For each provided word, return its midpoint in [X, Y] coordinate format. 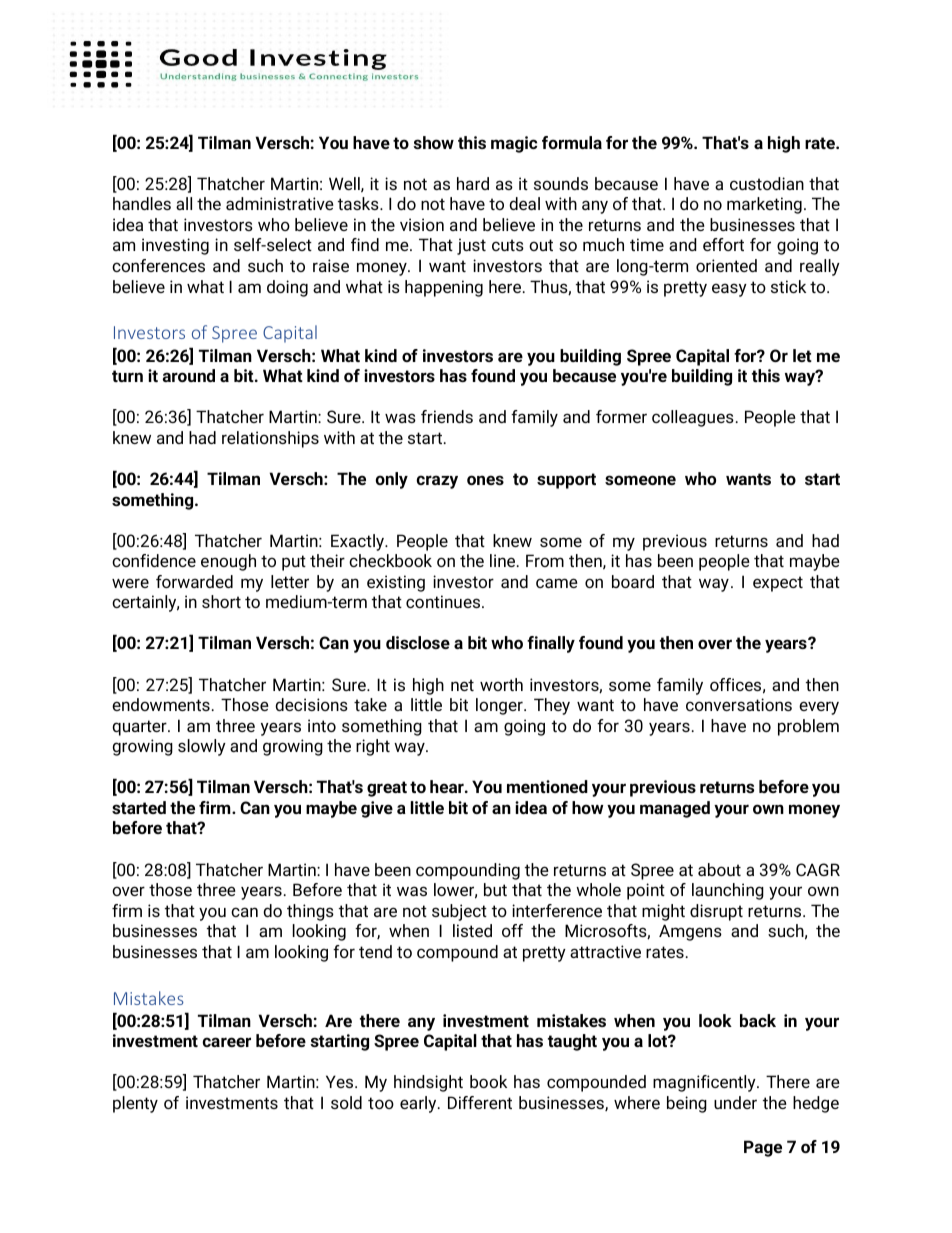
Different [480, 1102]
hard [473, 183]
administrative [280, 203]
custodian [767, 183]
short [221, 601]
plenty [135, 1104]
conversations [739, 704]
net [462, 685]
